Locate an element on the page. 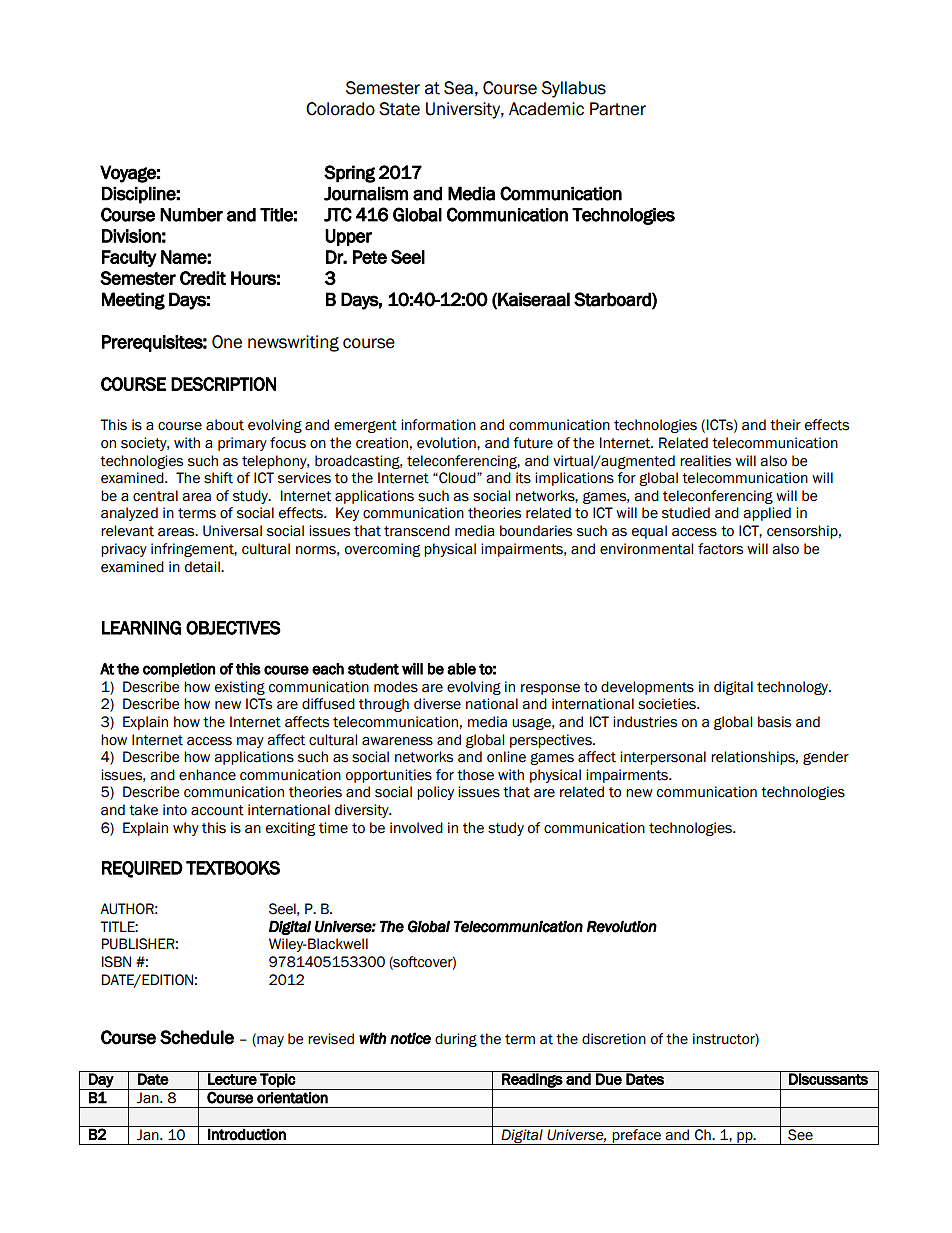  enhance is located at coordinates (207, 775).
